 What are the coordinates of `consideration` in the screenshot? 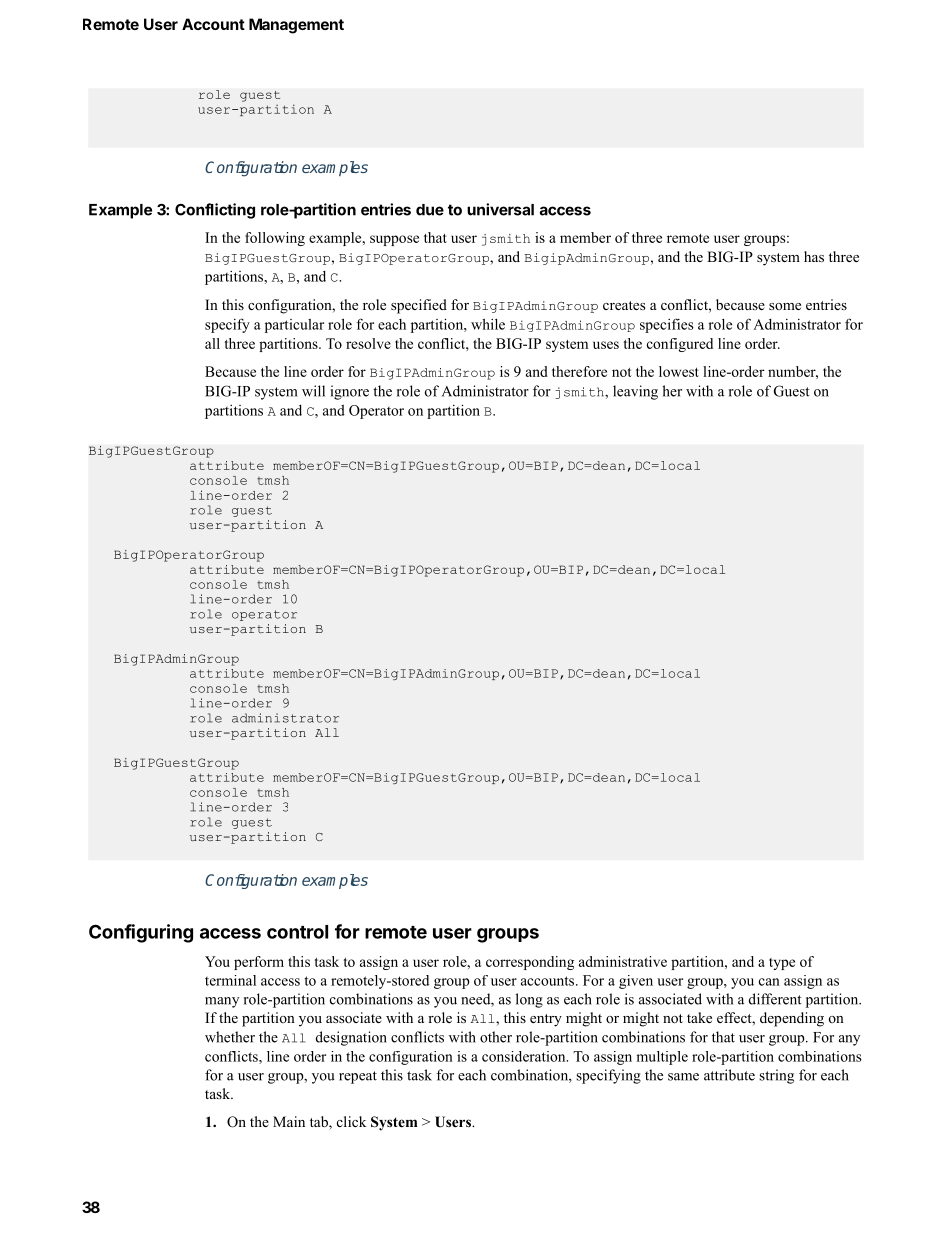 It's located at (525, 1056).
